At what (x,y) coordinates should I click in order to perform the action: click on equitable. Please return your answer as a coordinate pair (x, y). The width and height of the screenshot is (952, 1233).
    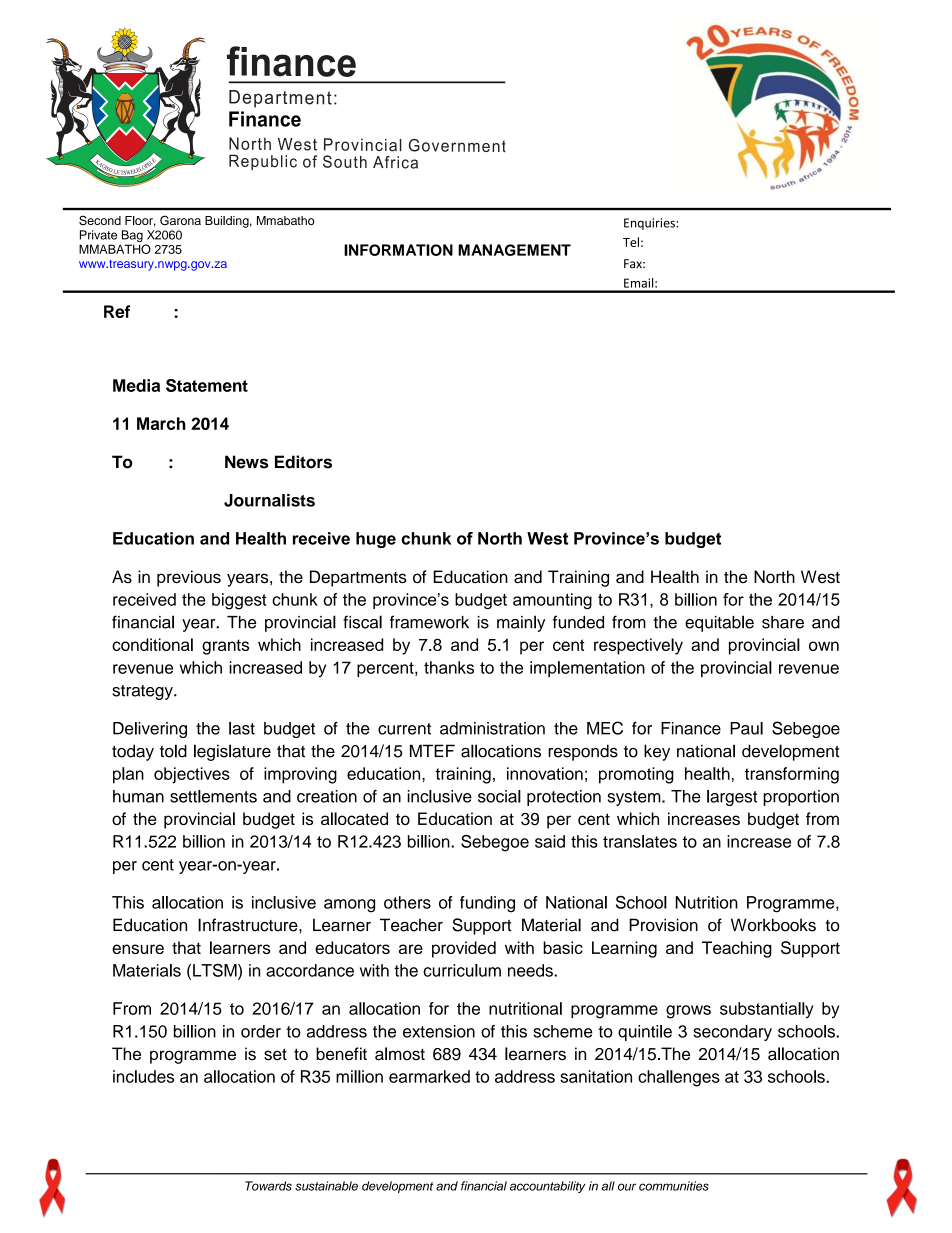
    Looking at the image, I should click on (719, 623).
